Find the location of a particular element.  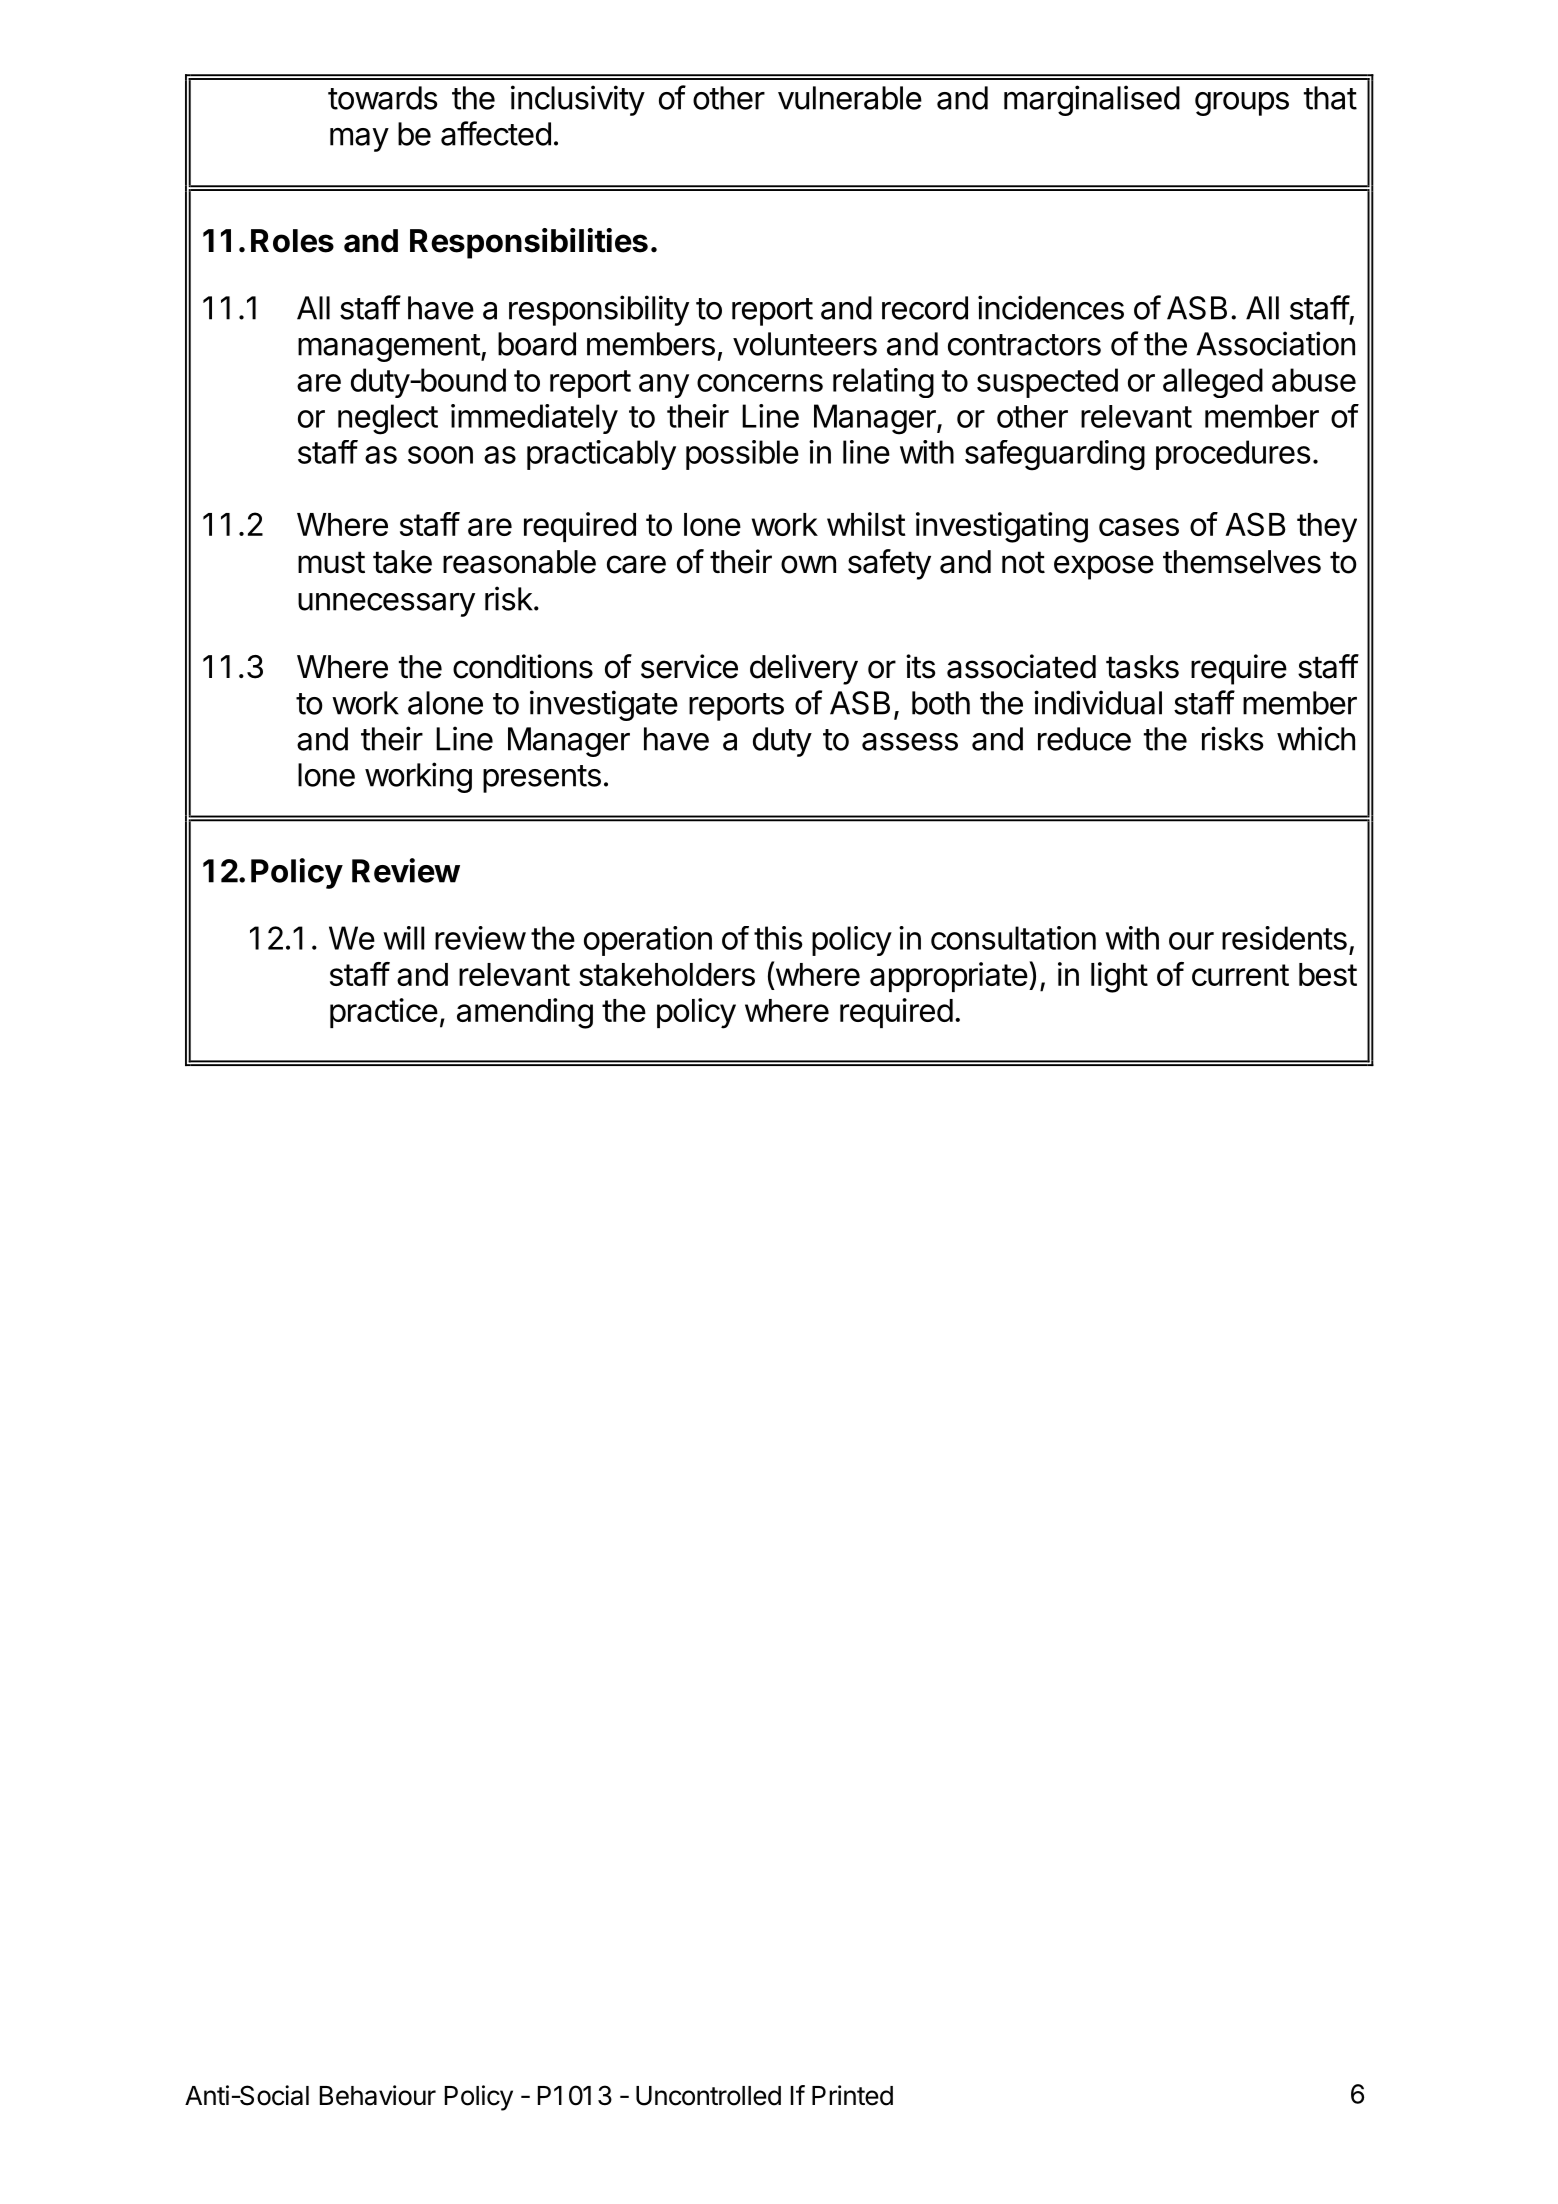

groups is located at coordinates (1242, 104).
